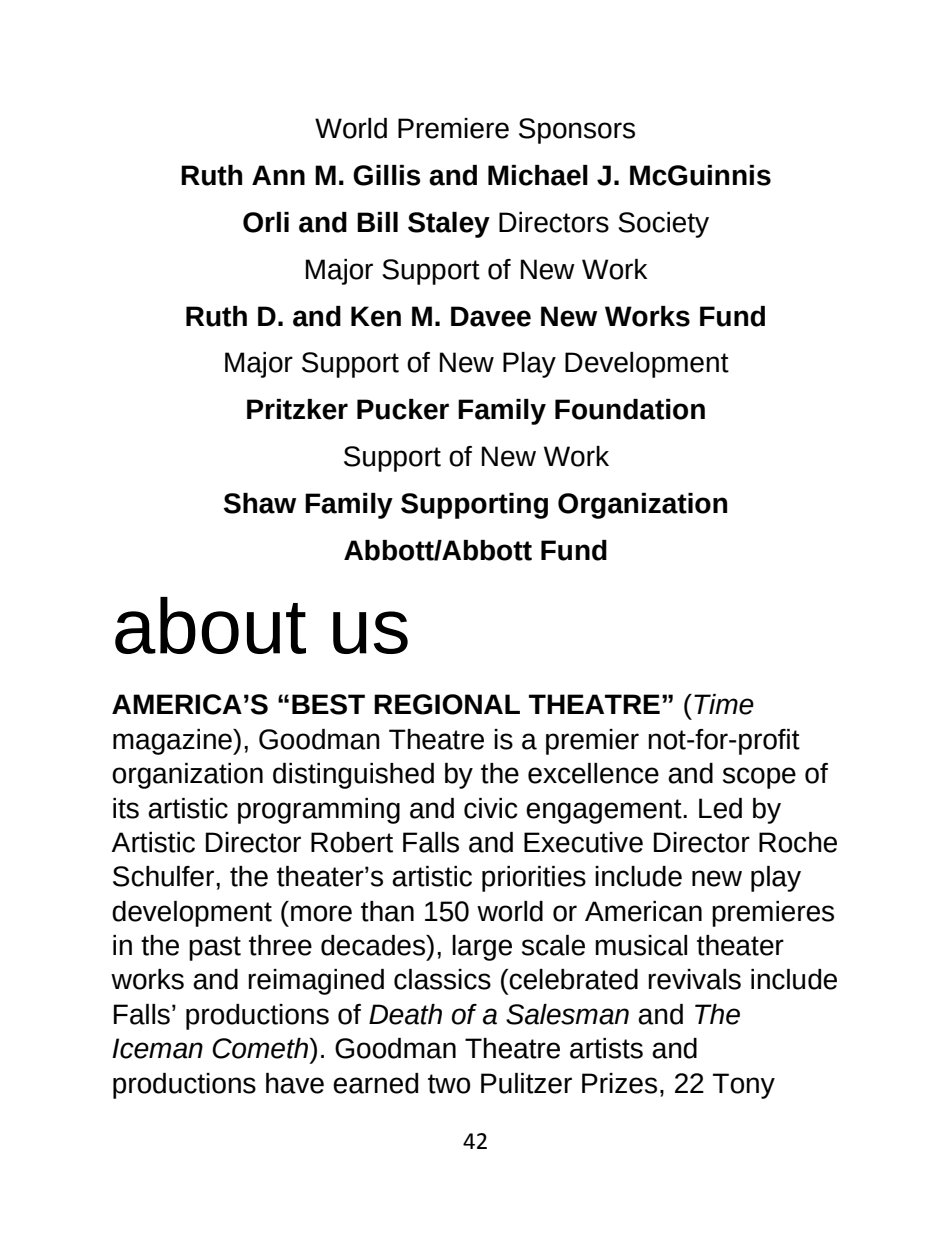 Image resolution: width=952 pixels, height=1233 pixels. Describe the element at coordinates (663, 225) in the image. I see `Society` at that location.
